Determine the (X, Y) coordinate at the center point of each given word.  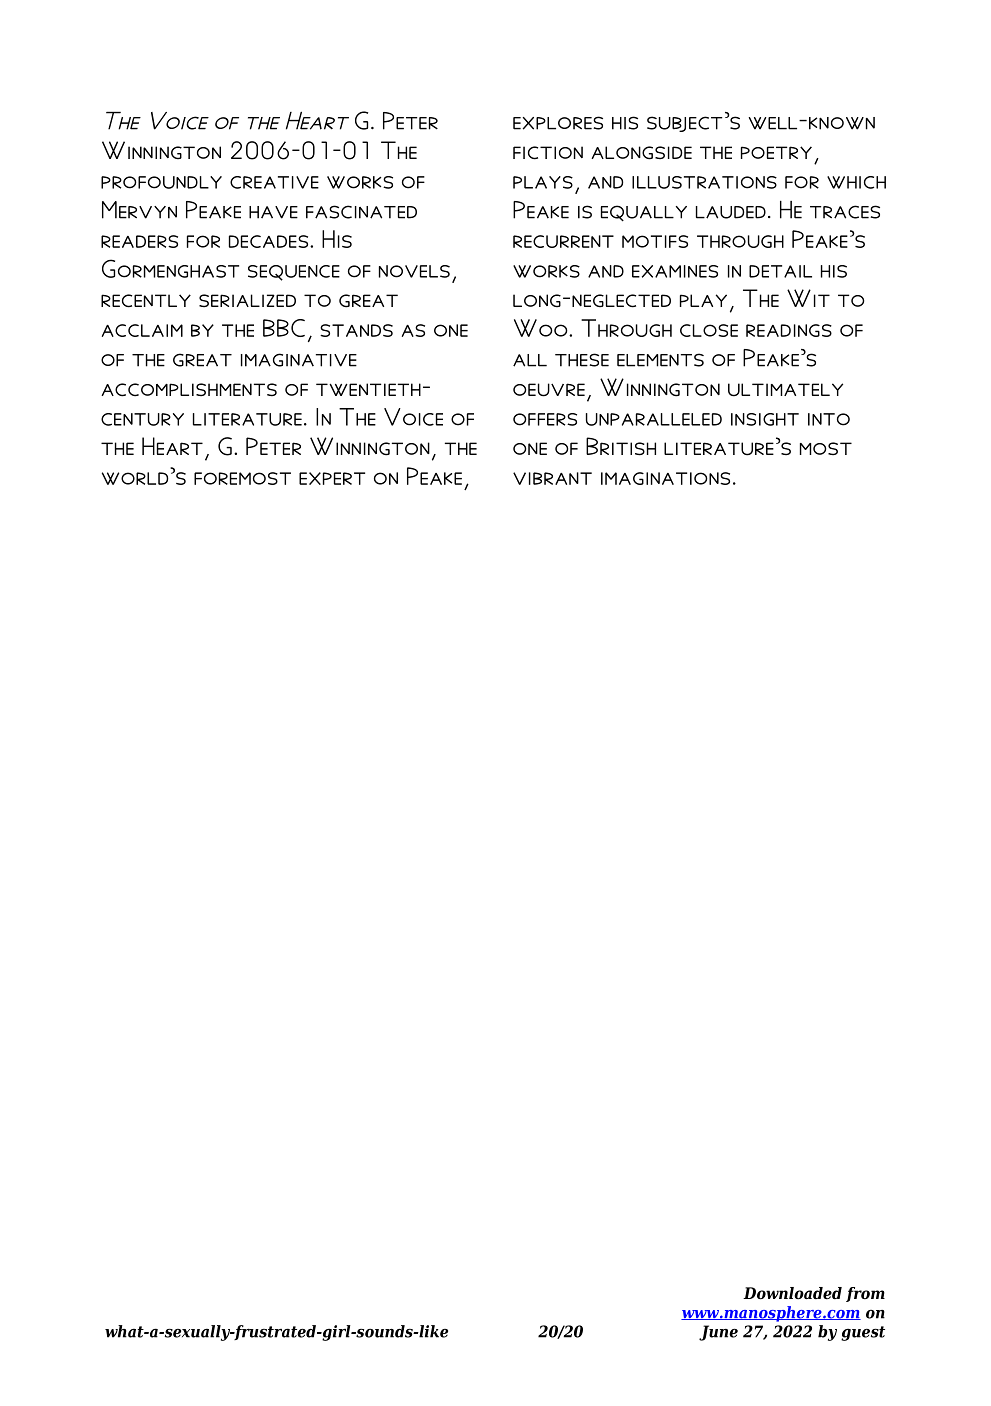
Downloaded (792, 1293)
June (718, 1333)
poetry (776, 152)
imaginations (665, 478)
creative (274, 182)
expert (332, 478)
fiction (548, 153)
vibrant (552, 478)
